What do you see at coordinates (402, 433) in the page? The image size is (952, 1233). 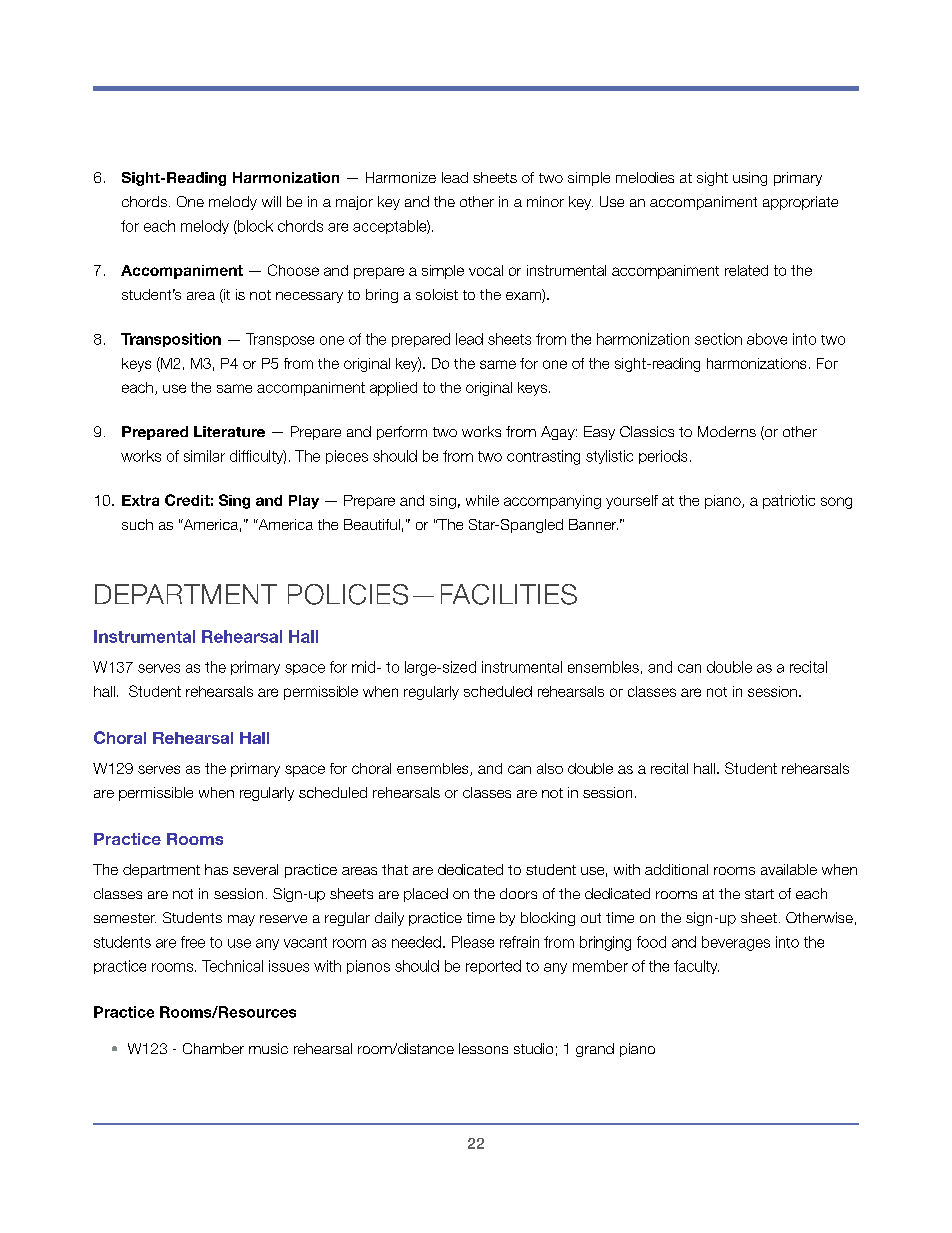 I see `perform` at bounding box center [402, 433].
